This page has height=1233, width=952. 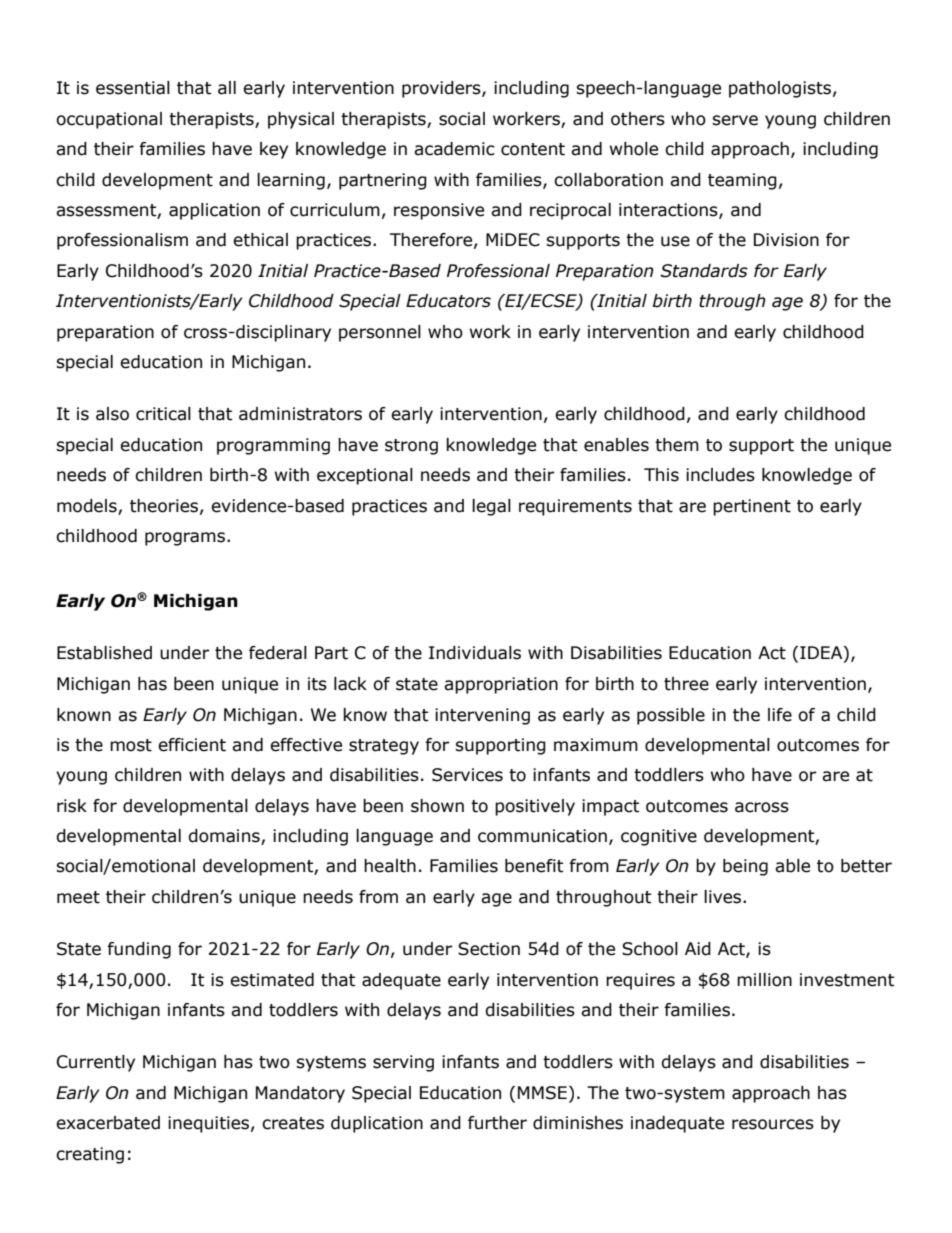 I want to click on further, so click(x=497, y=1123).
